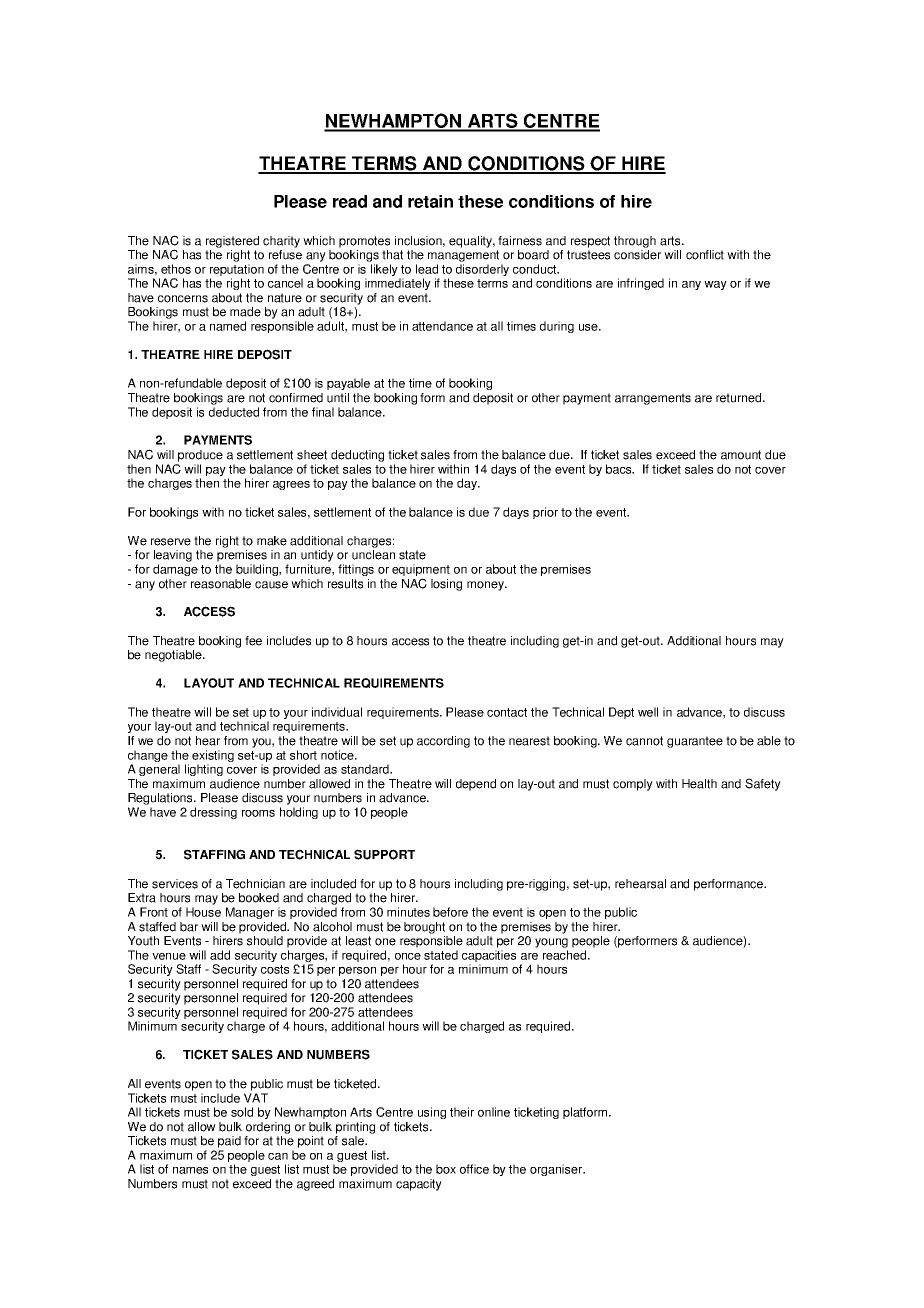  What do you see at coordinates (384, 854) in the screenshot?
I see `SUPPORT` at bounding box center [384, 854].
